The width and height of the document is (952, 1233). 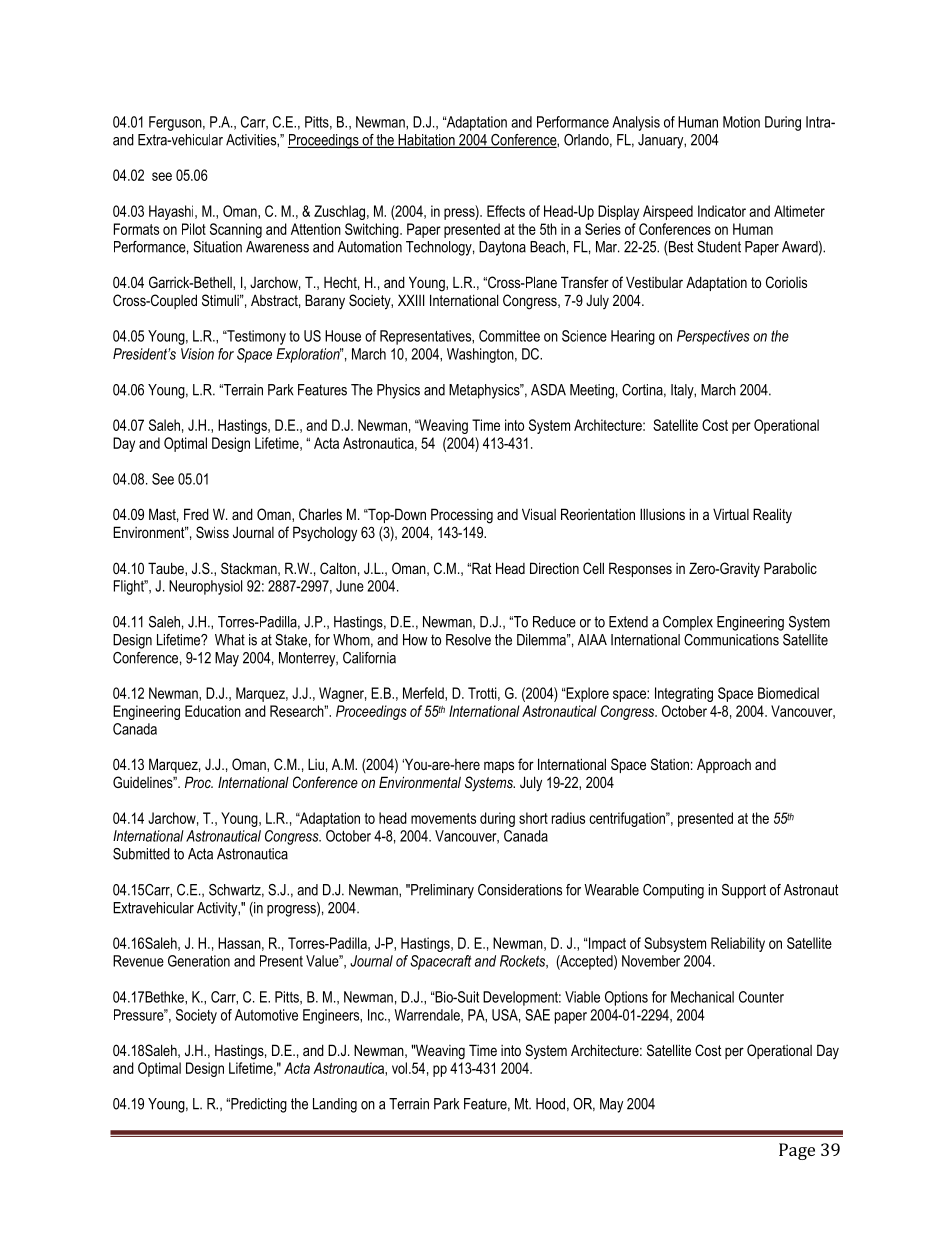 What do you see at coordinates (443, 818) in the document?
I see `movements` at bounding box center [443, 818].
